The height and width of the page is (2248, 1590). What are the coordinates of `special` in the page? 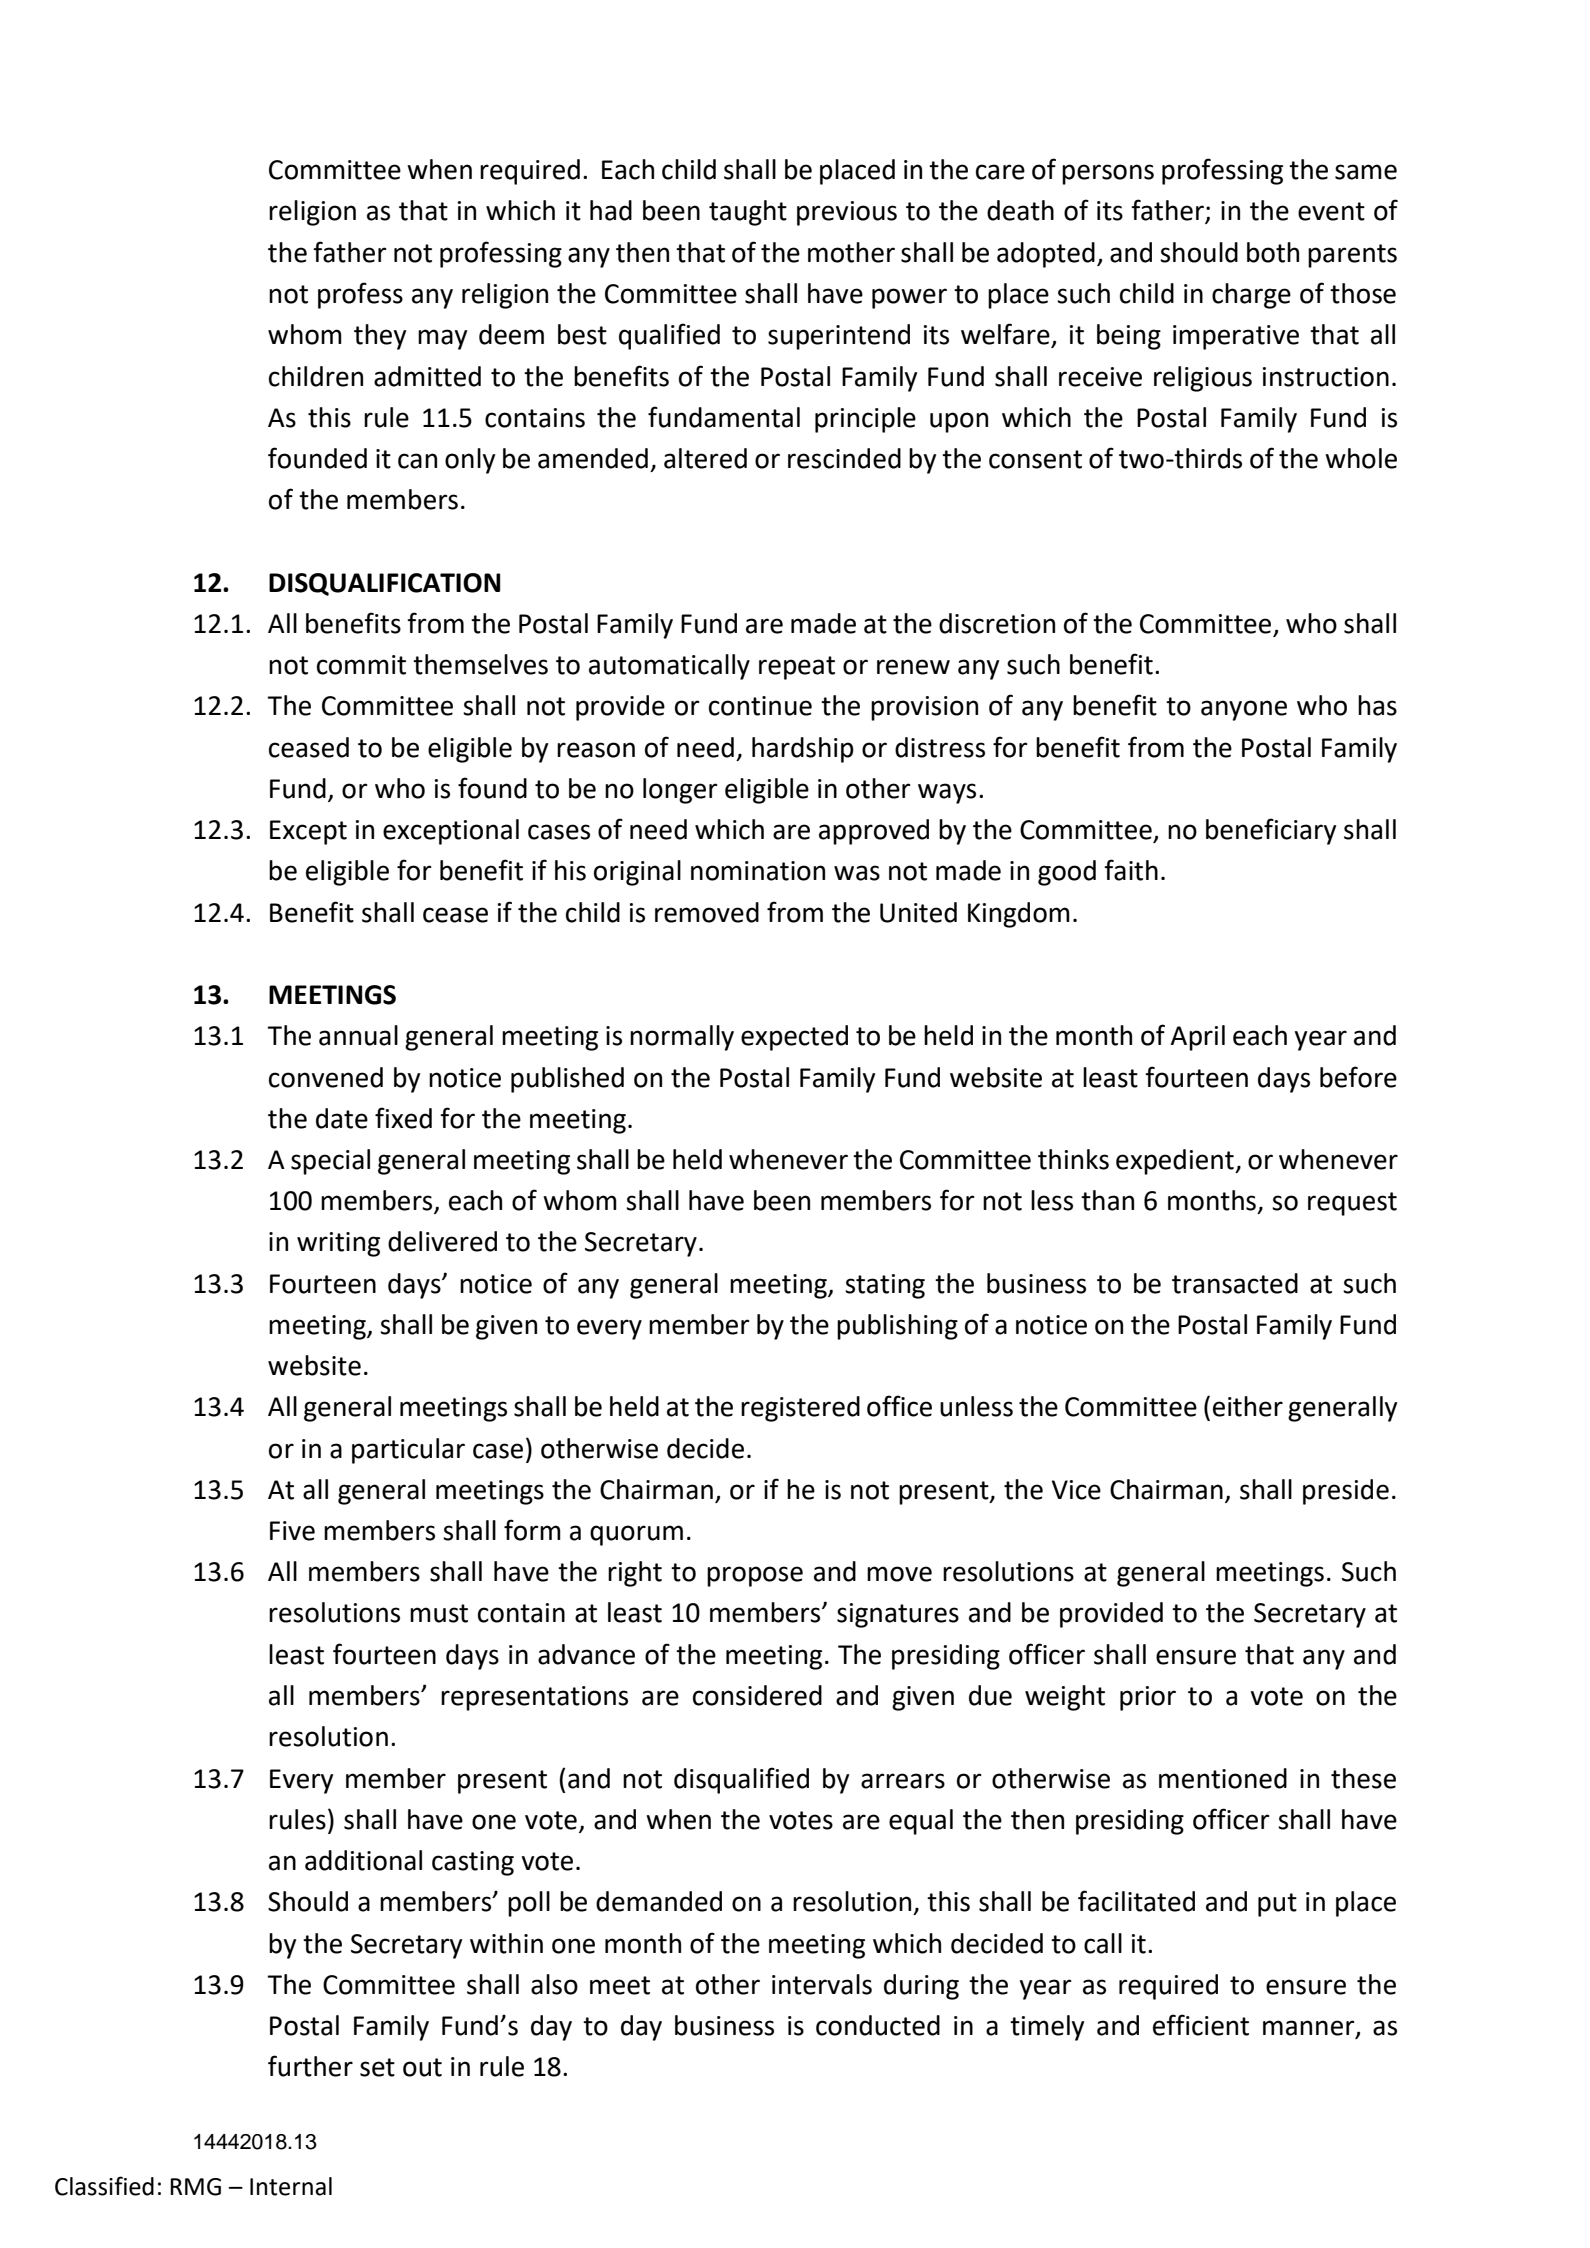 It's located at (330, 1162).
